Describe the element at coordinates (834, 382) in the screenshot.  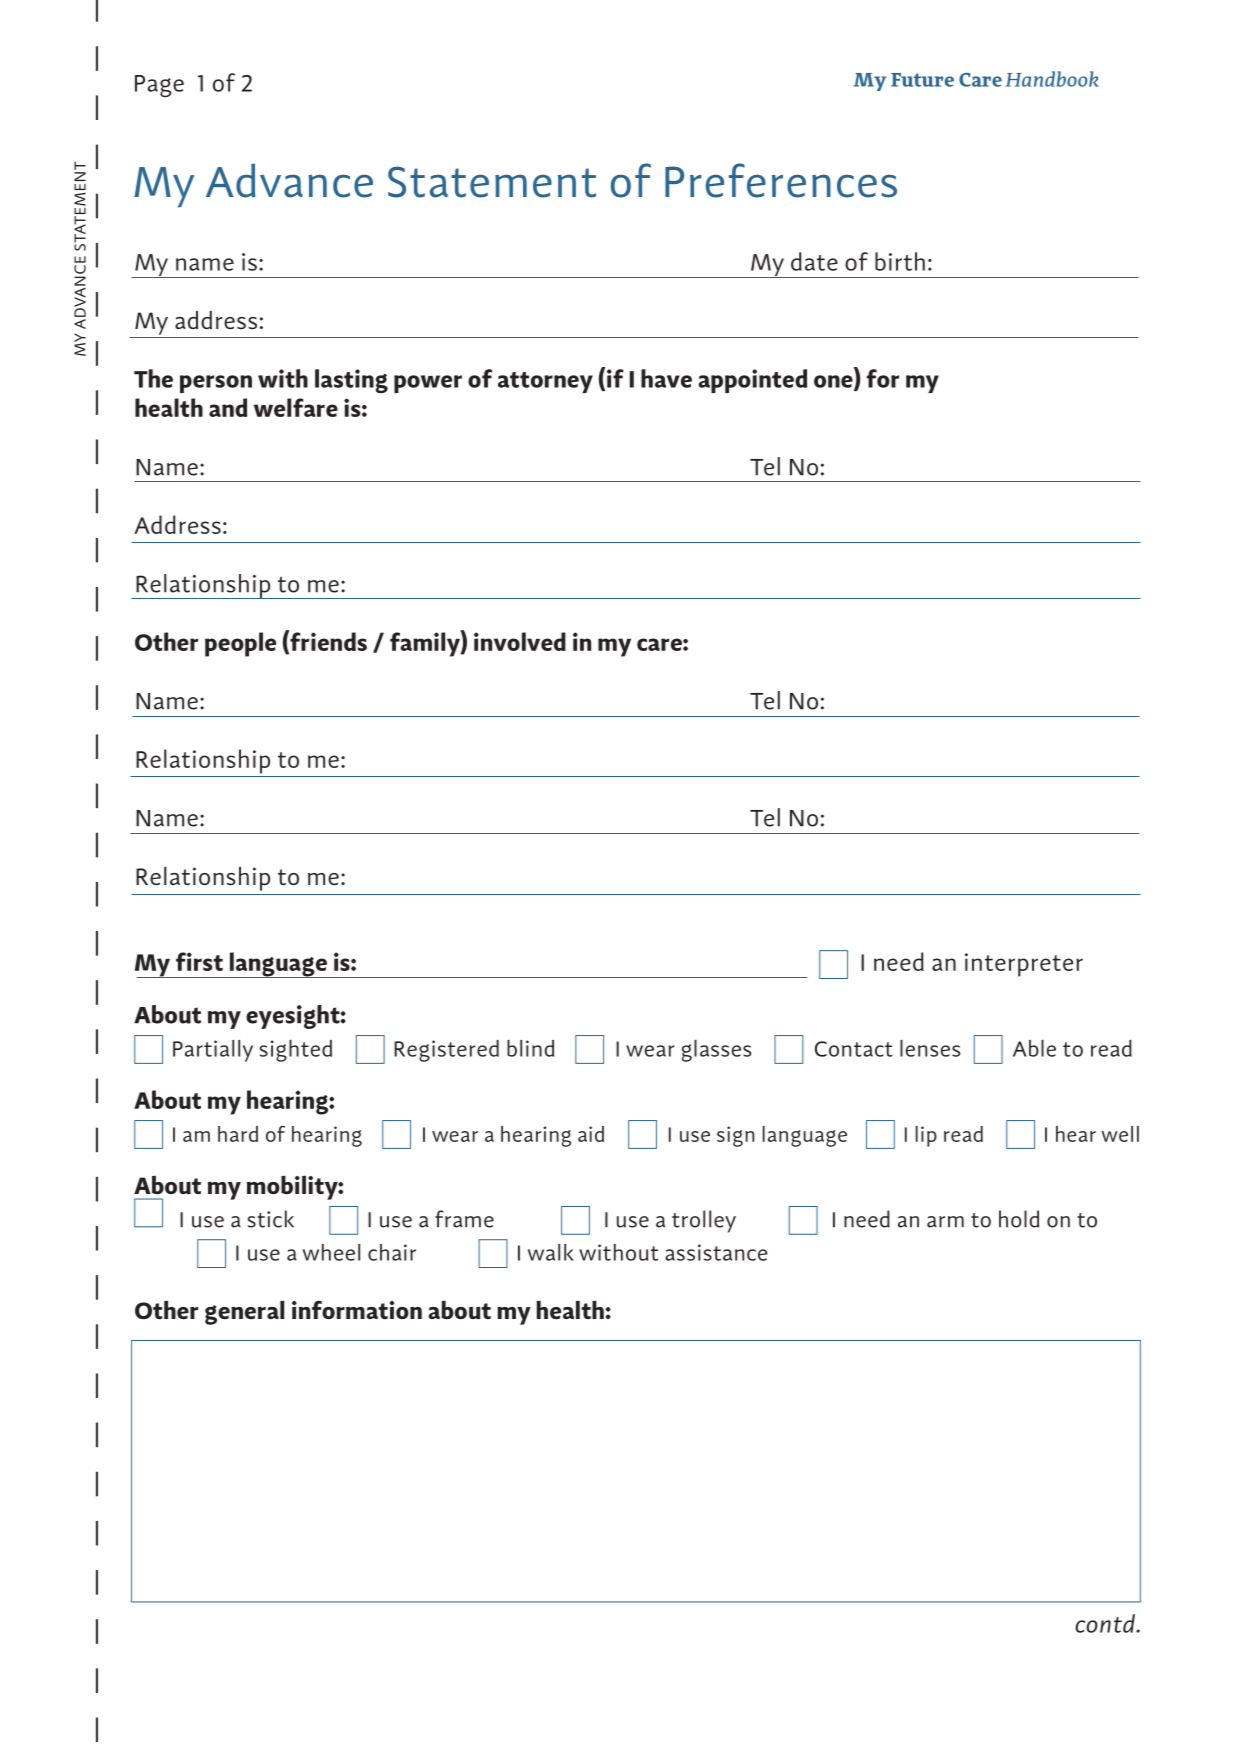
I see `one` at that location.
